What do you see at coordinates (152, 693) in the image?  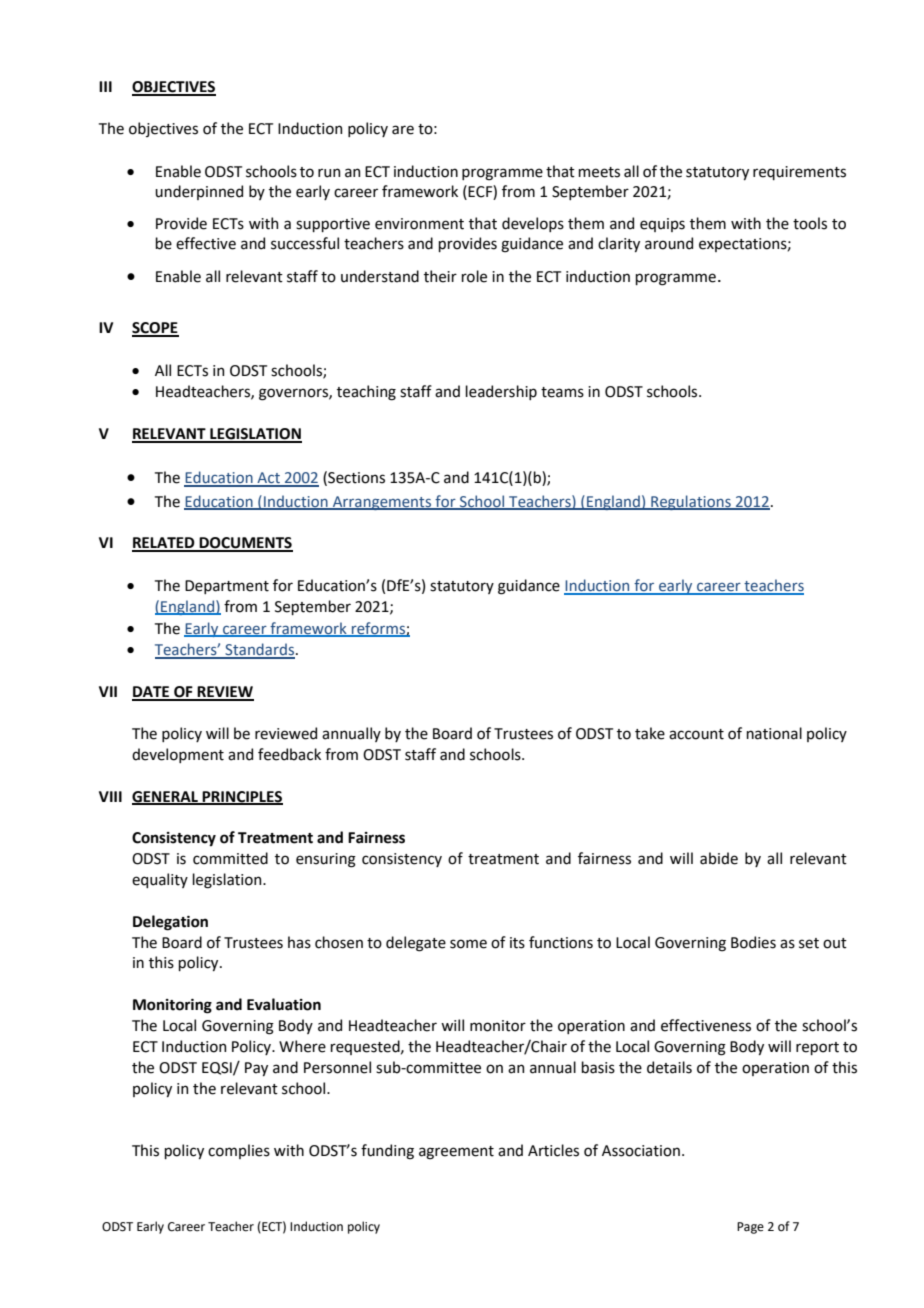 I see `DATE` at bounding box center [152, 693].
